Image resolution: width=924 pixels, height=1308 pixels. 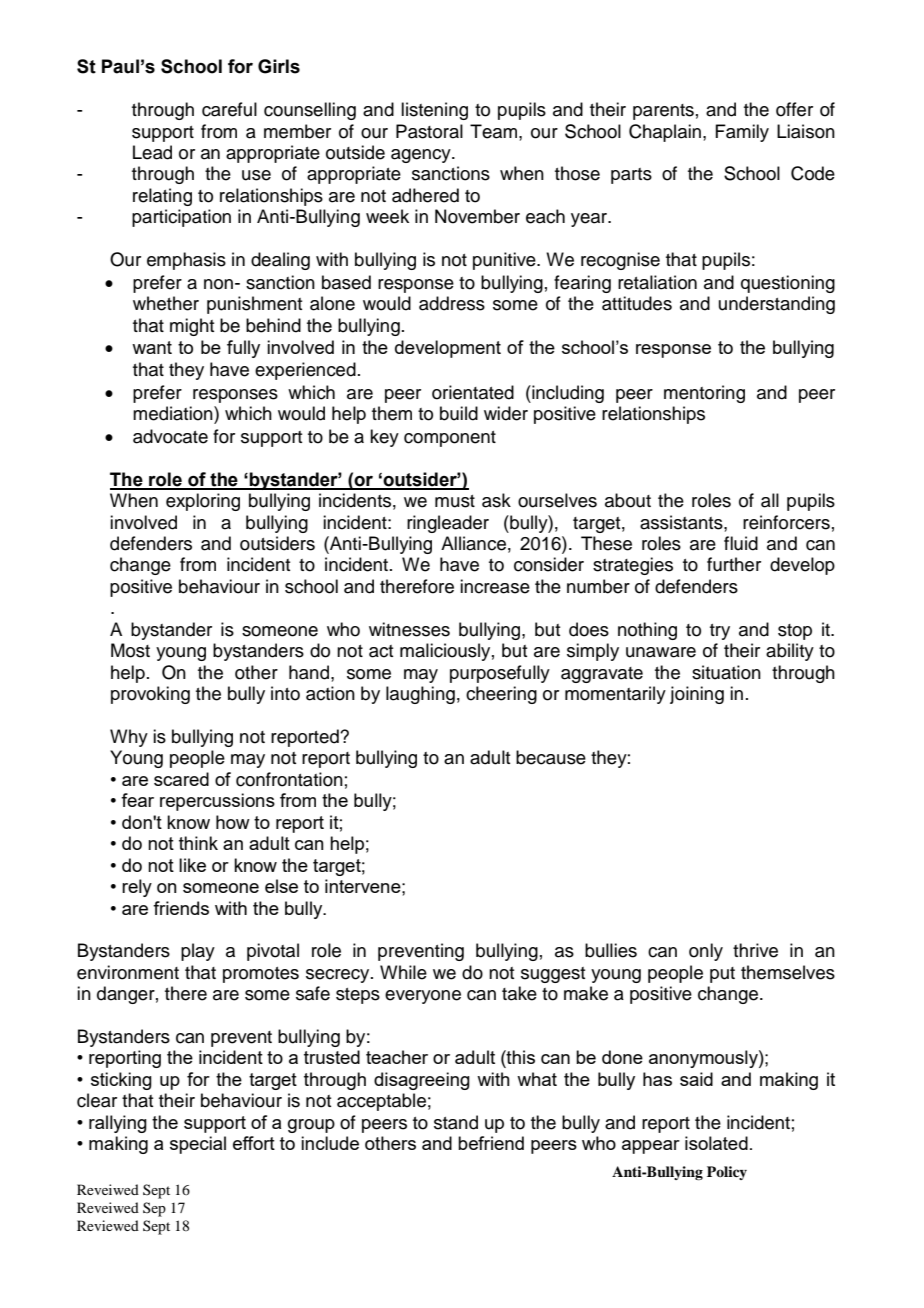 I want to click on want, so click(x=152, y=347).
